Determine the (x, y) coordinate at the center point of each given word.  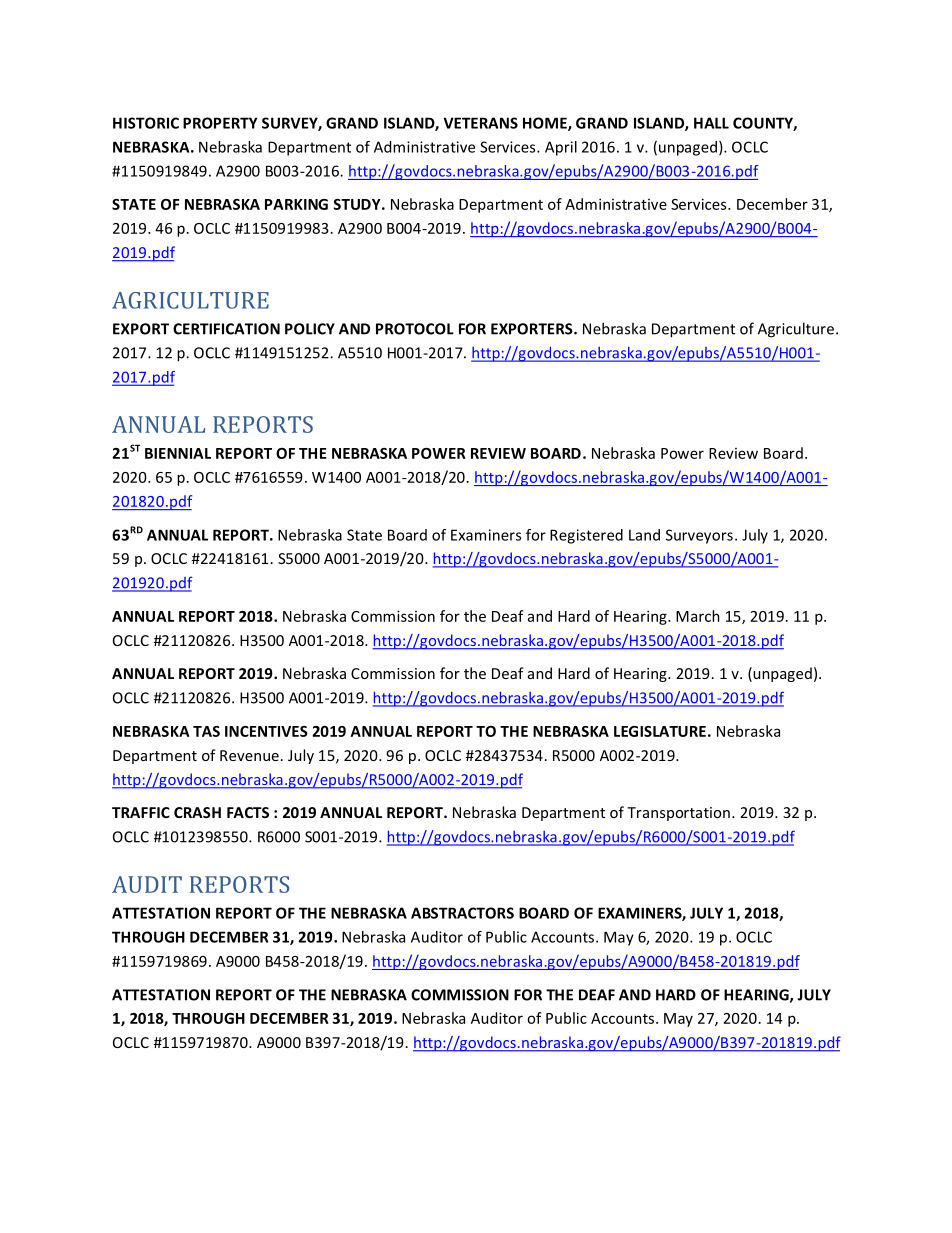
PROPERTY (220, 123)
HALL (711, 123)
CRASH (197, 812)
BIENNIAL (178, 453)
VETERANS (481, 123)
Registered (586, 536)
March (698, 616)
